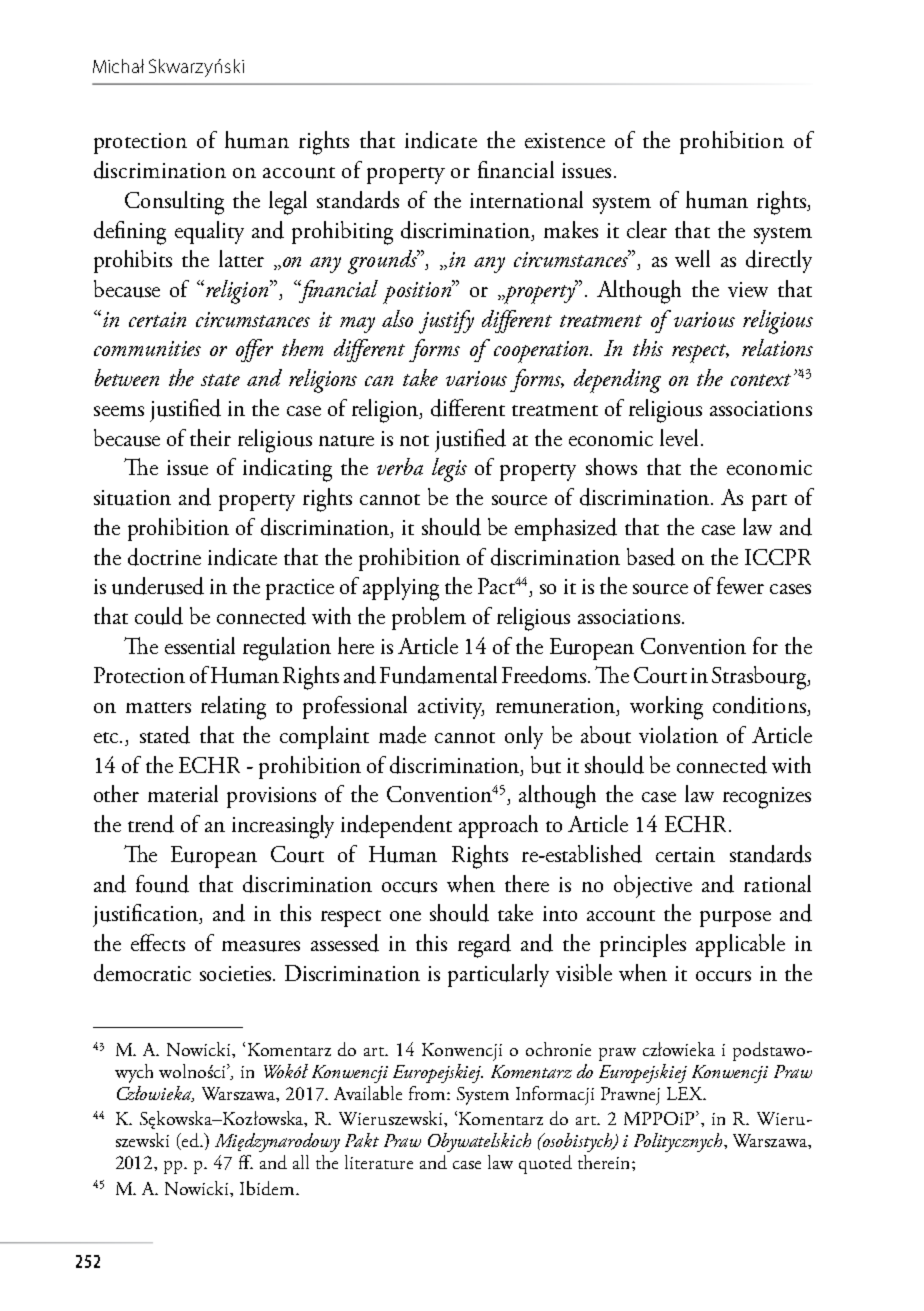 This screenshot has width=924, height=1311. I want to click on essential, so click(200, 645).
